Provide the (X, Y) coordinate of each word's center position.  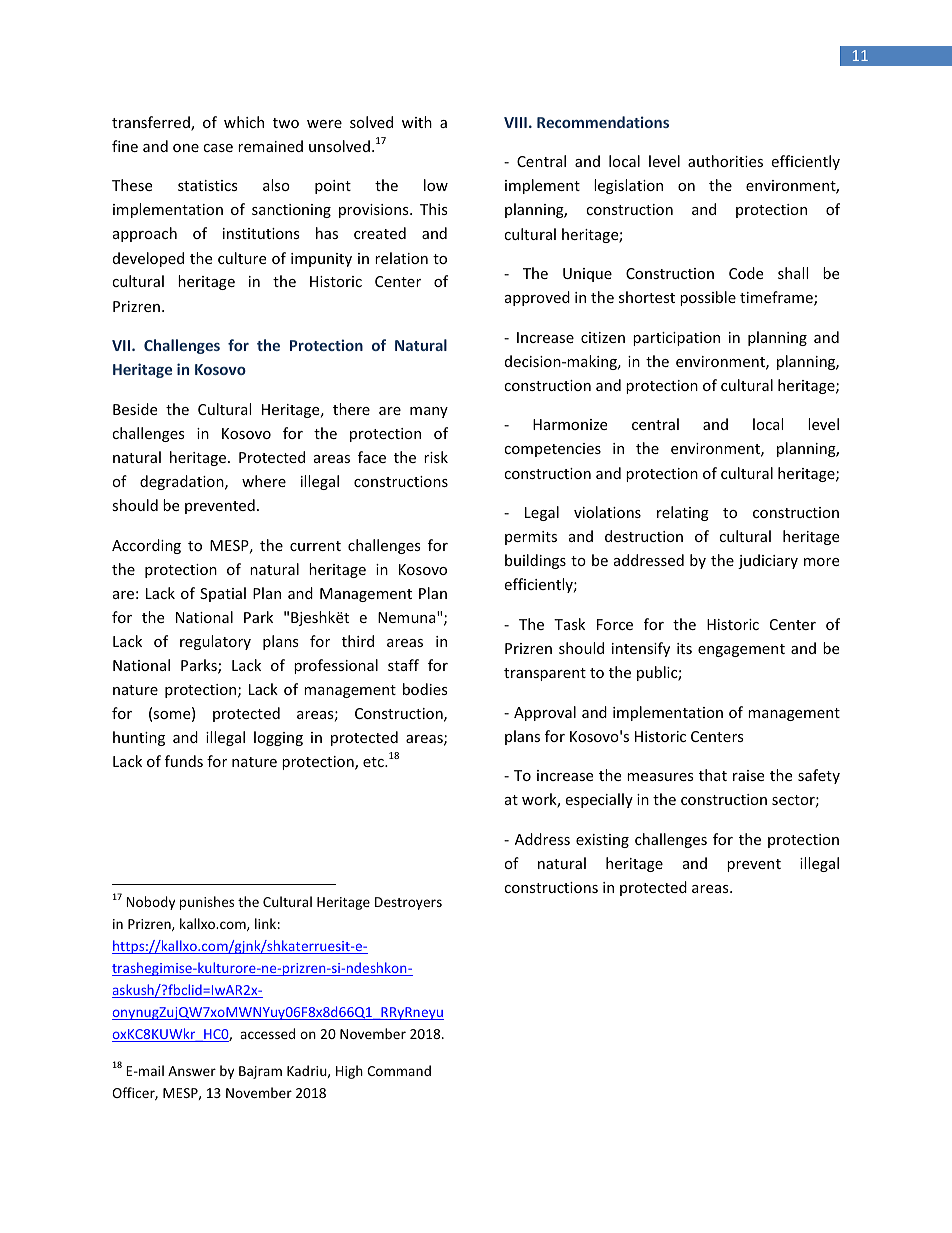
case (218, 148)
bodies (425, 689)
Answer (192, 1071)
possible (708, 298)
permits (531, 538)
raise (748, 775)
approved (537, 298)
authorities (725, 161)
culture (242, 258)
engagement (741, 650)
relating (683, 513)
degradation (183, 482)
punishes (207, 903)
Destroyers (408, 903)
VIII (515, 122)
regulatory (215, 642)
